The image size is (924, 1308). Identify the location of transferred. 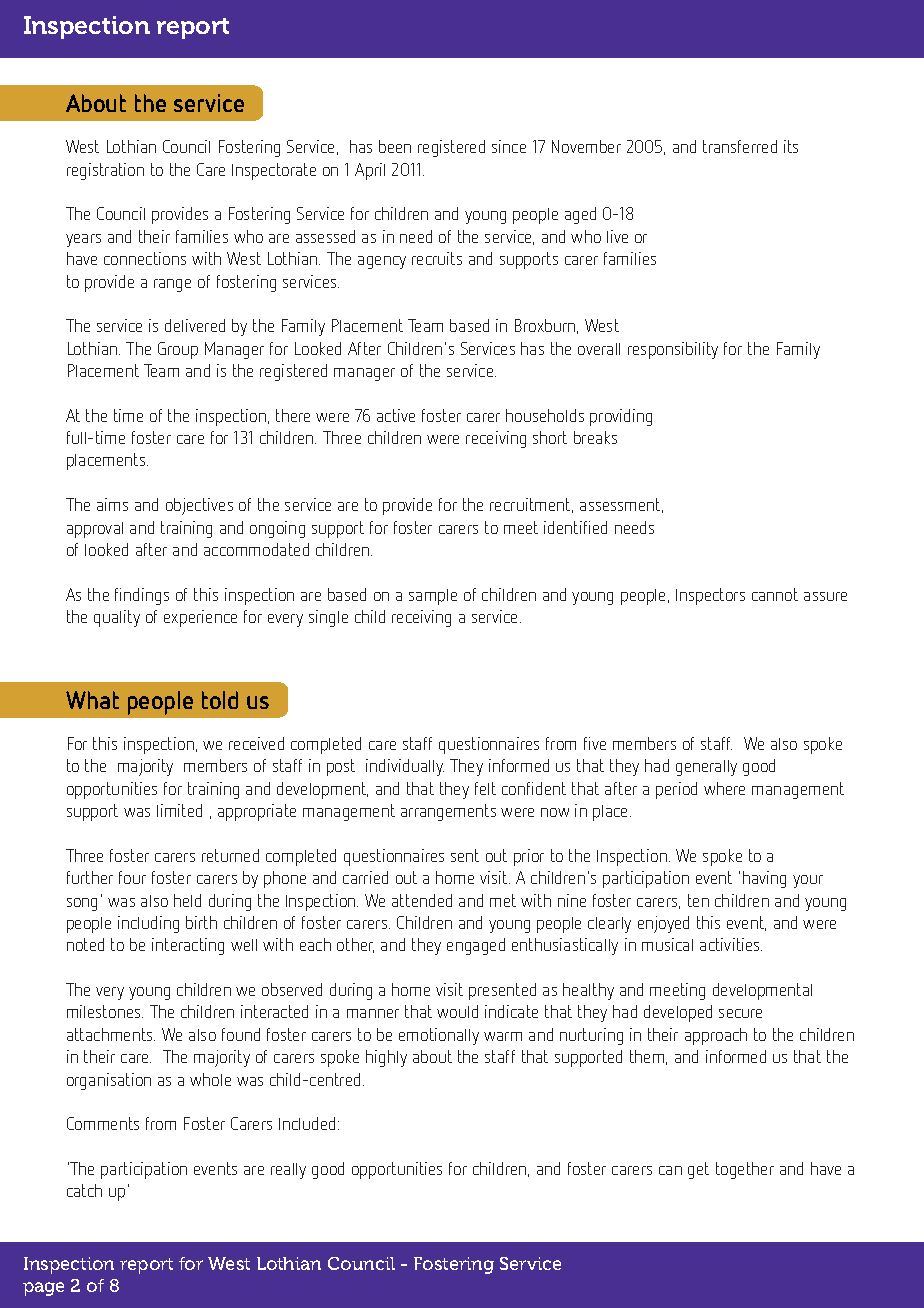
(740, 146).
